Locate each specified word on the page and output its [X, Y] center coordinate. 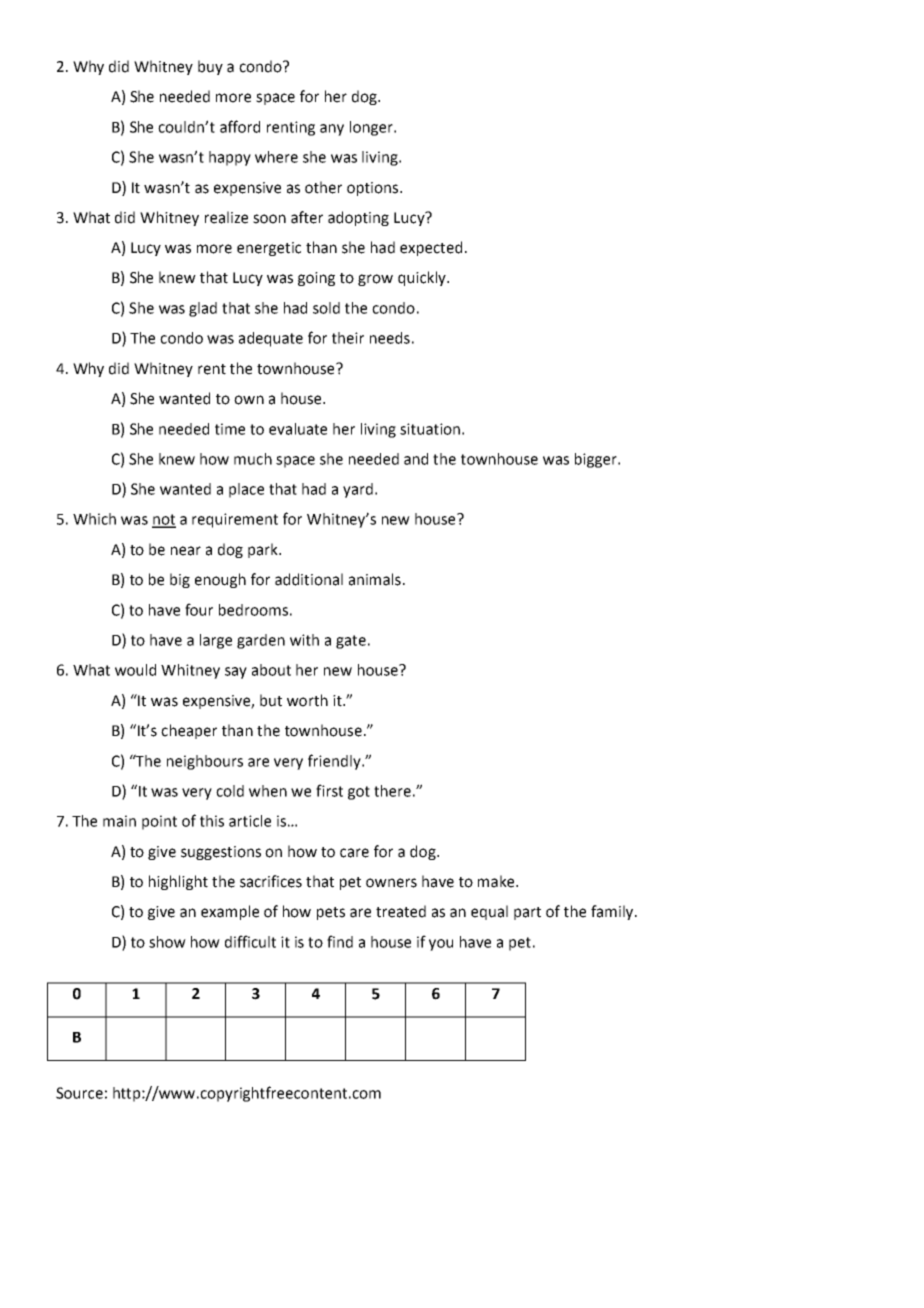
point [159, 822]
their [348, 338]
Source [79, 1093]
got [359, 793]
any [332, 130]
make [497, 881]
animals [375, 579]
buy [210, 67]
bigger [597, 460]
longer [372, 128]
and [416, 459]
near [186, 551]
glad [203, 309]
